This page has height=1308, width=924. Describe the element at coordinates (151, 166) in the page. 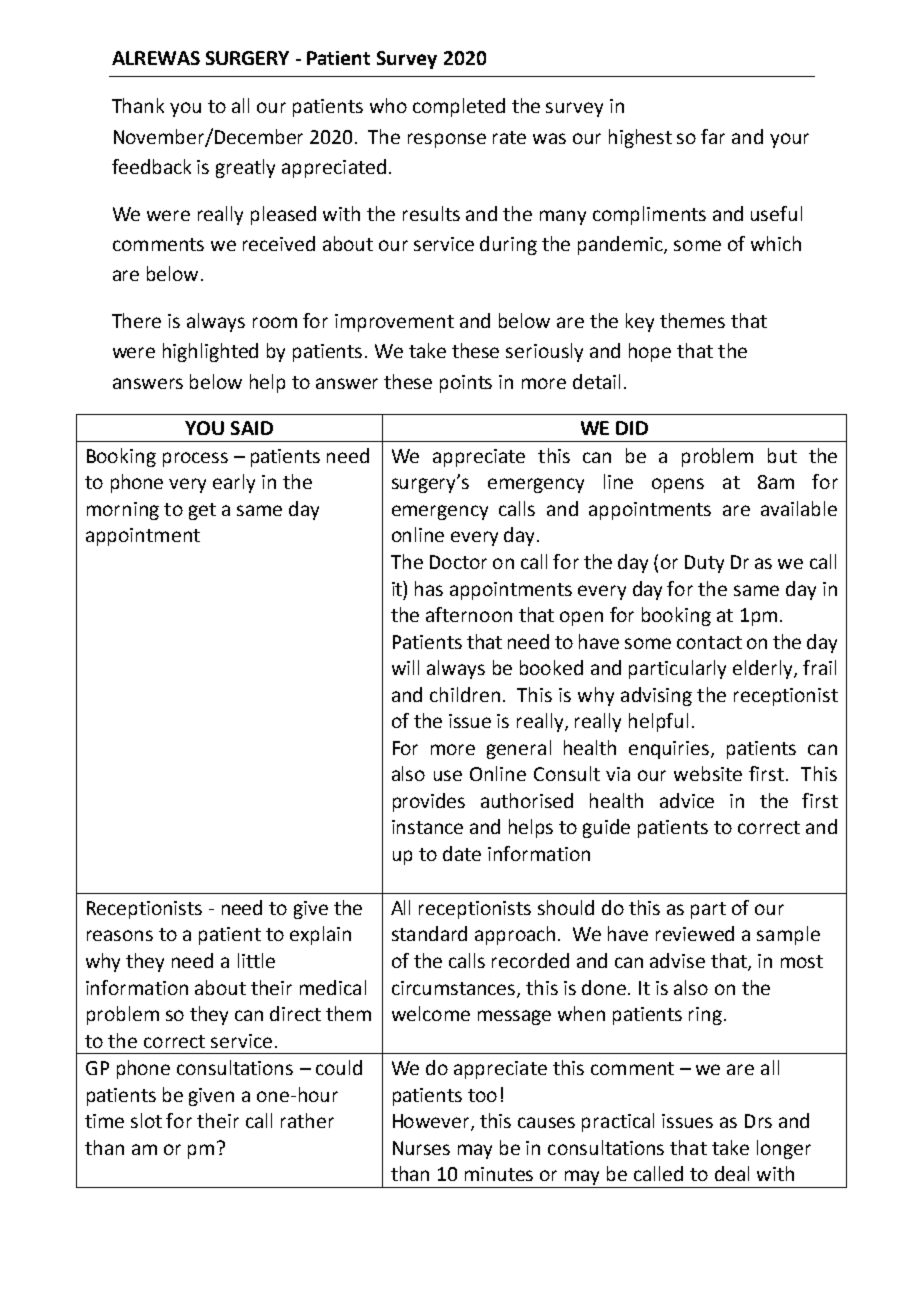

I see `feedback` at that location.
